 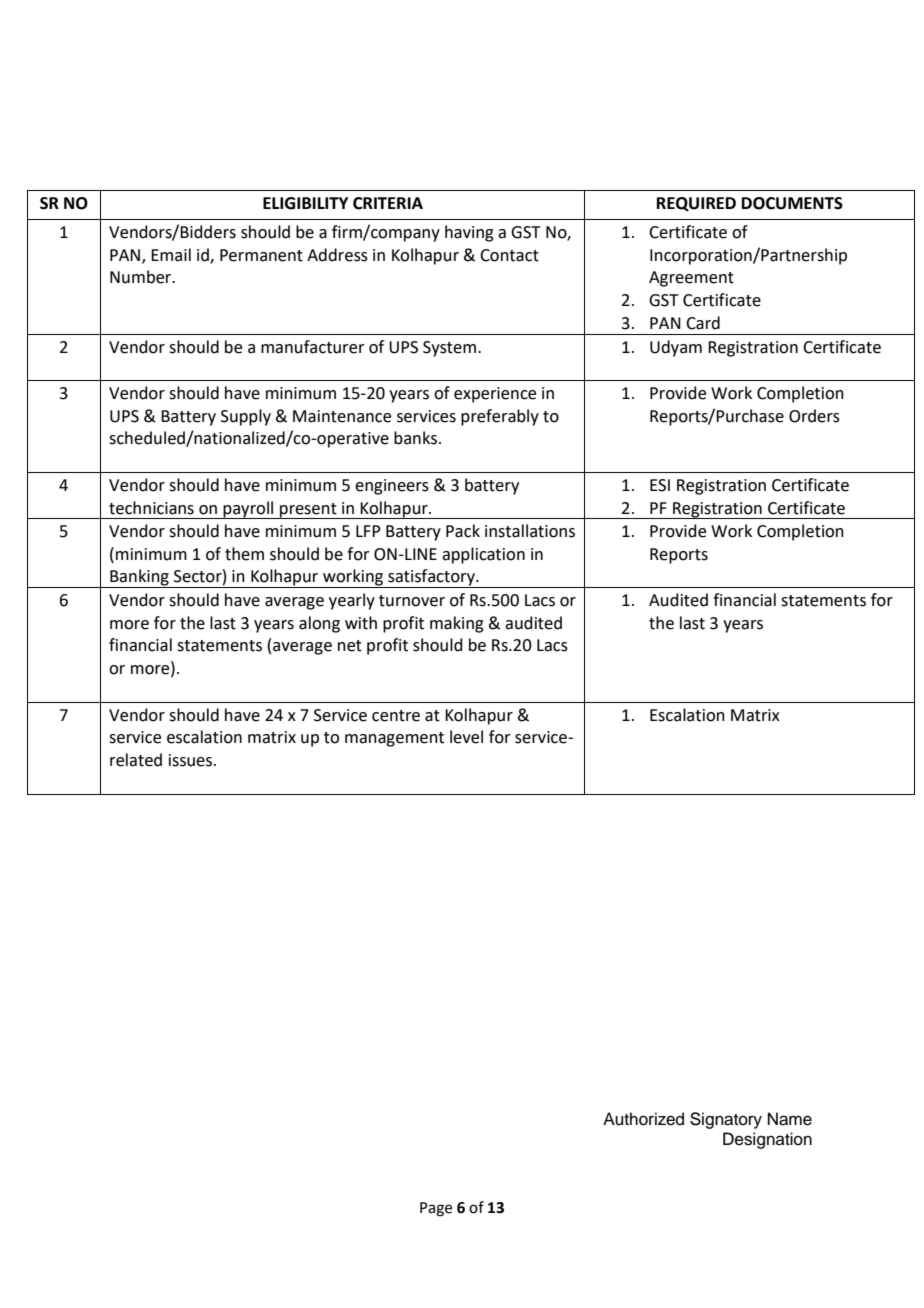 What do you see at coordinates (696, 204) in the screenshot?
I see `REQUIRED` at bounding box center [696, 204].
